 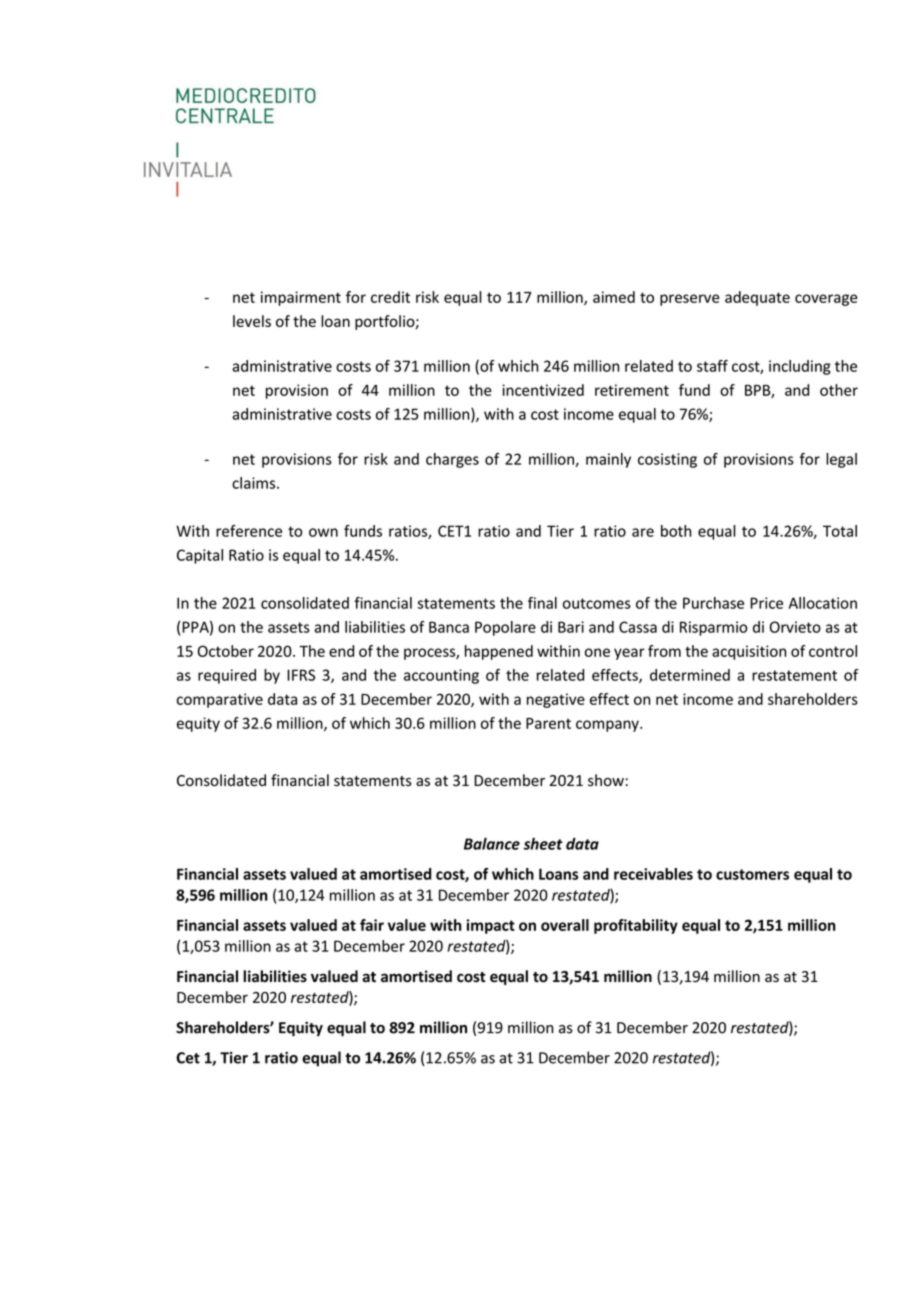 What do you see at coordinates (372, 925) in the screenshot?
I see `fair` at bounding box center [372, 925].
